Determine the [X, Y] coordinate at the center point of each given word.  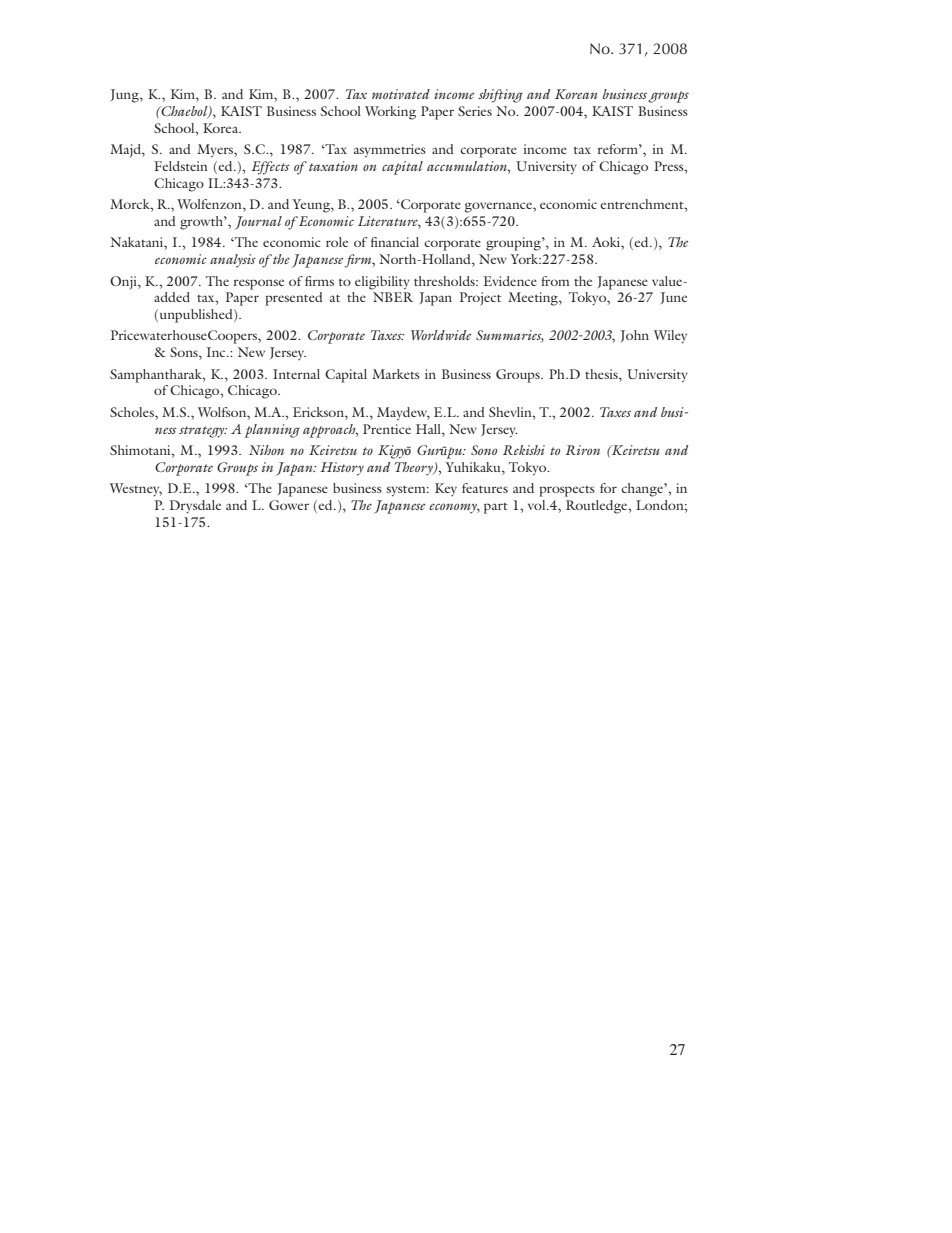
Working [390, 113]
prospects [567, 491]
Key [446, 489]
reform [619, 149]
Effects [270, 168]
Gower [289, 505]
